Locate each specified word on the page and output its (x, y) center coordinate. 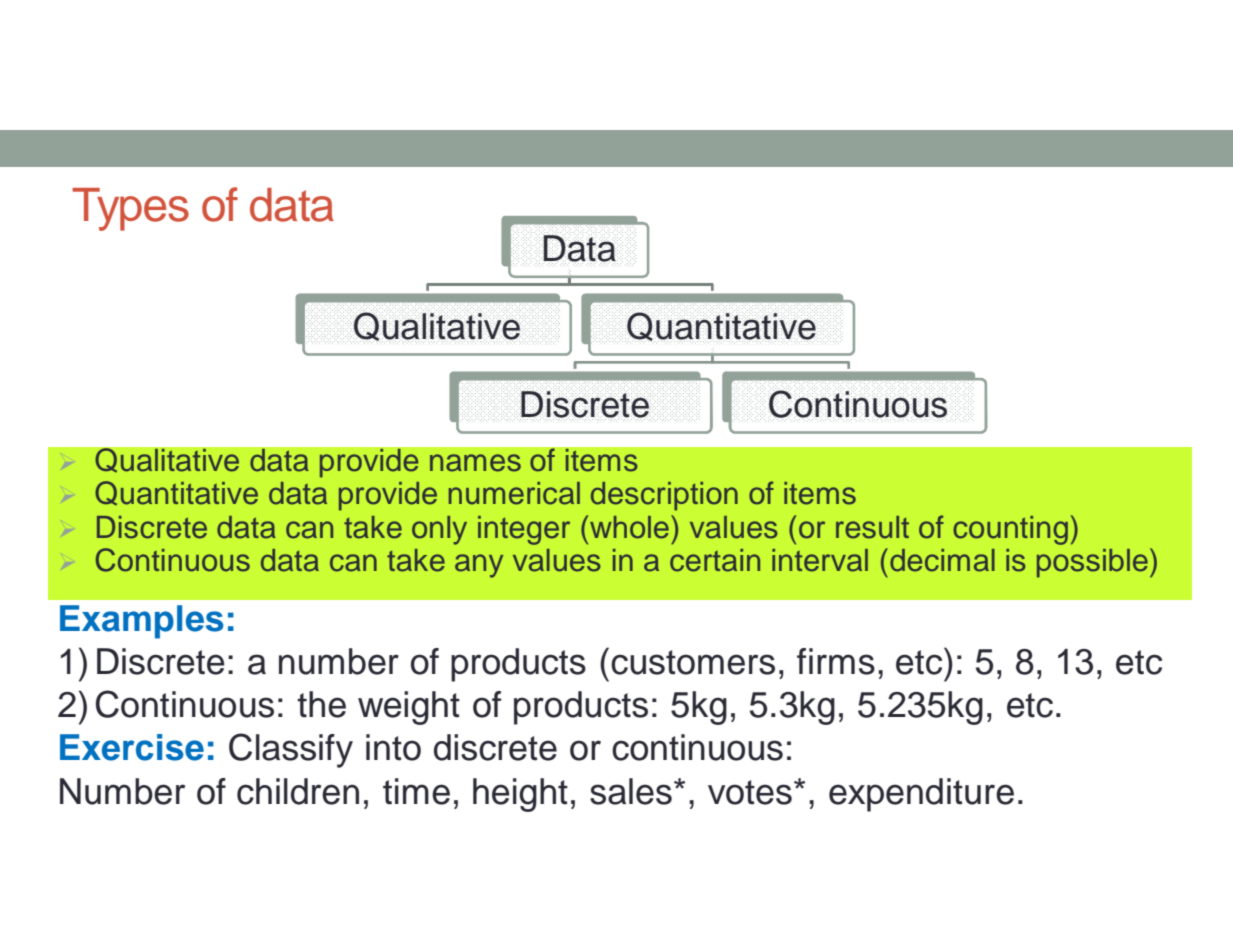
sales (631, 791)
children (298, 791)
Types (130, 209)
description (664, 496)
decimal (942, 560)
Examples (142, 622)
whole (629, 527)
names (475, 463)
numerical (514, 493)
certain (715, 560)
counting (1010, 530)
